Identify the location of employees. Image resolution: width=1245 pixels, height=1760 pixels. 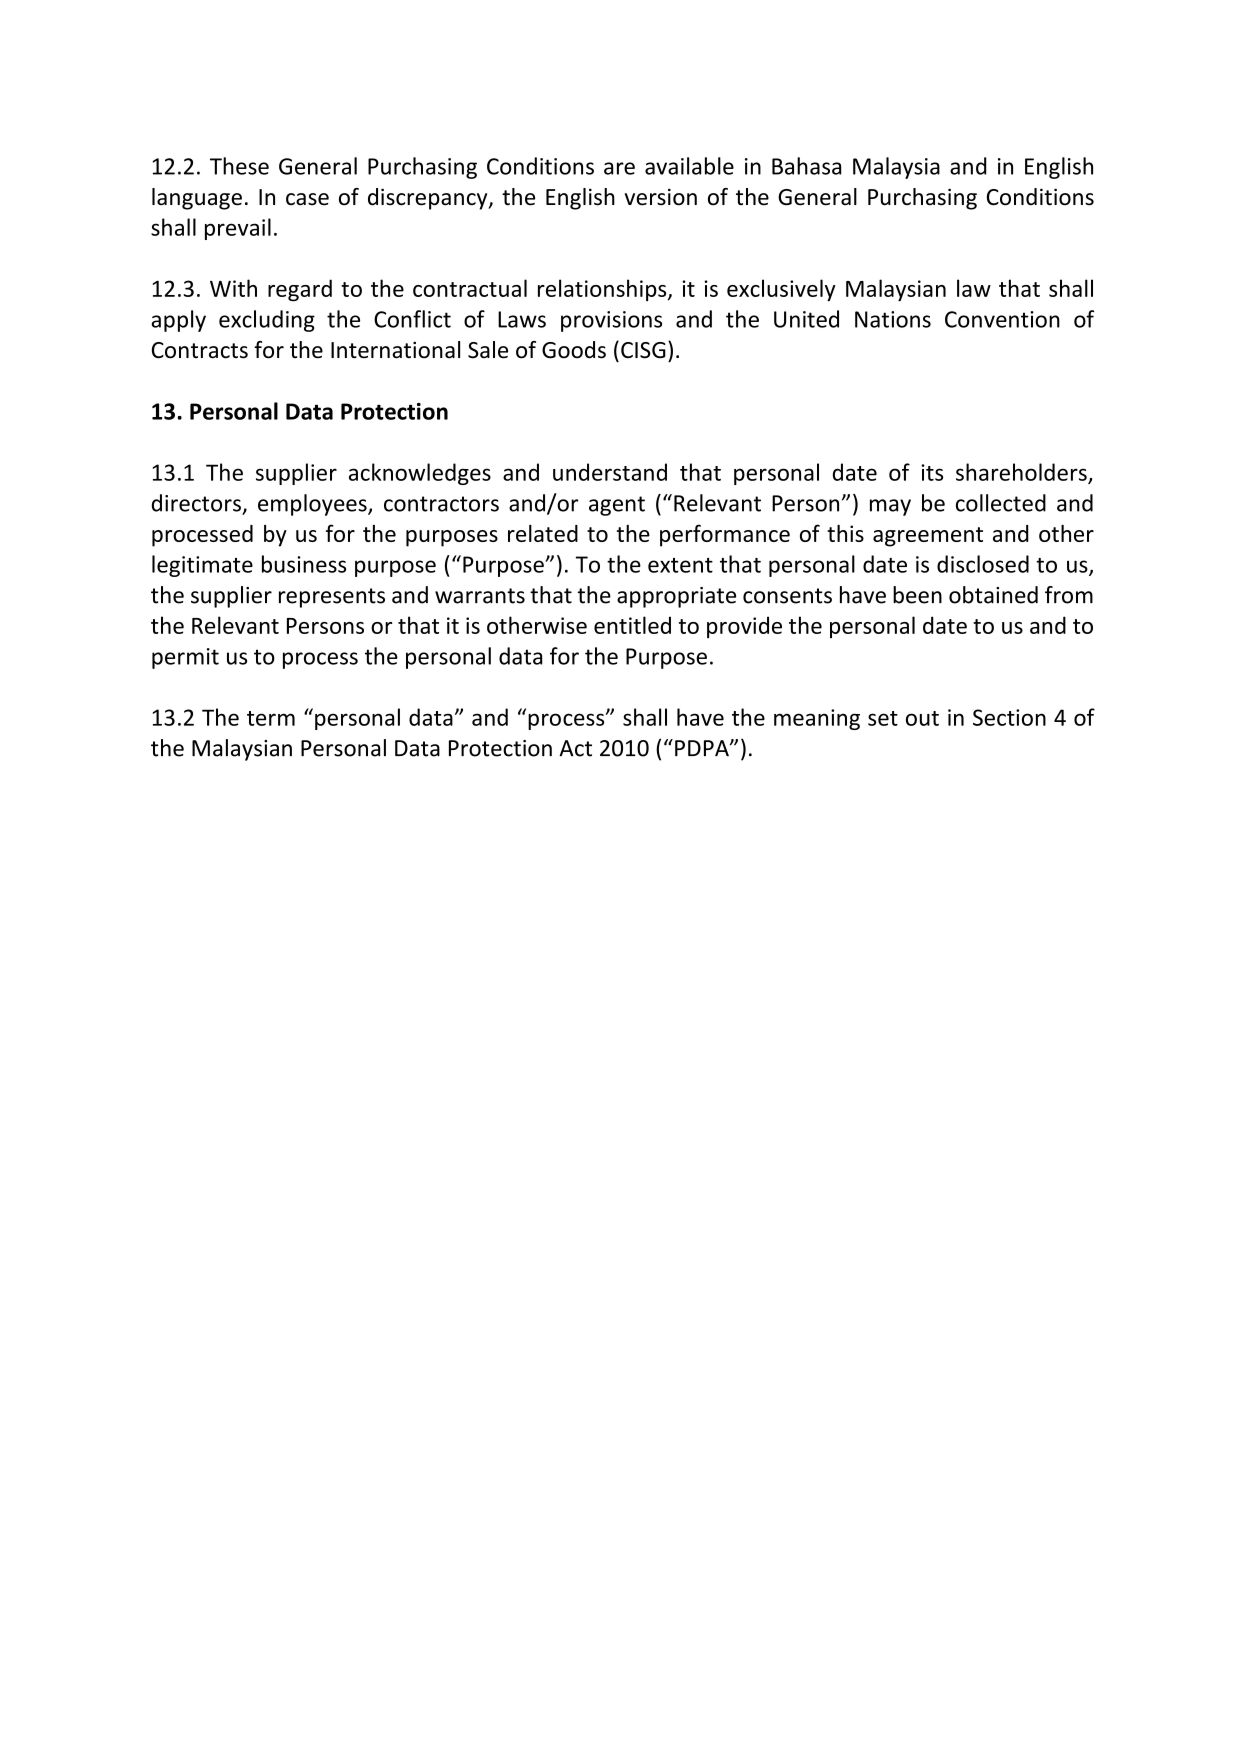
(313, 505).
